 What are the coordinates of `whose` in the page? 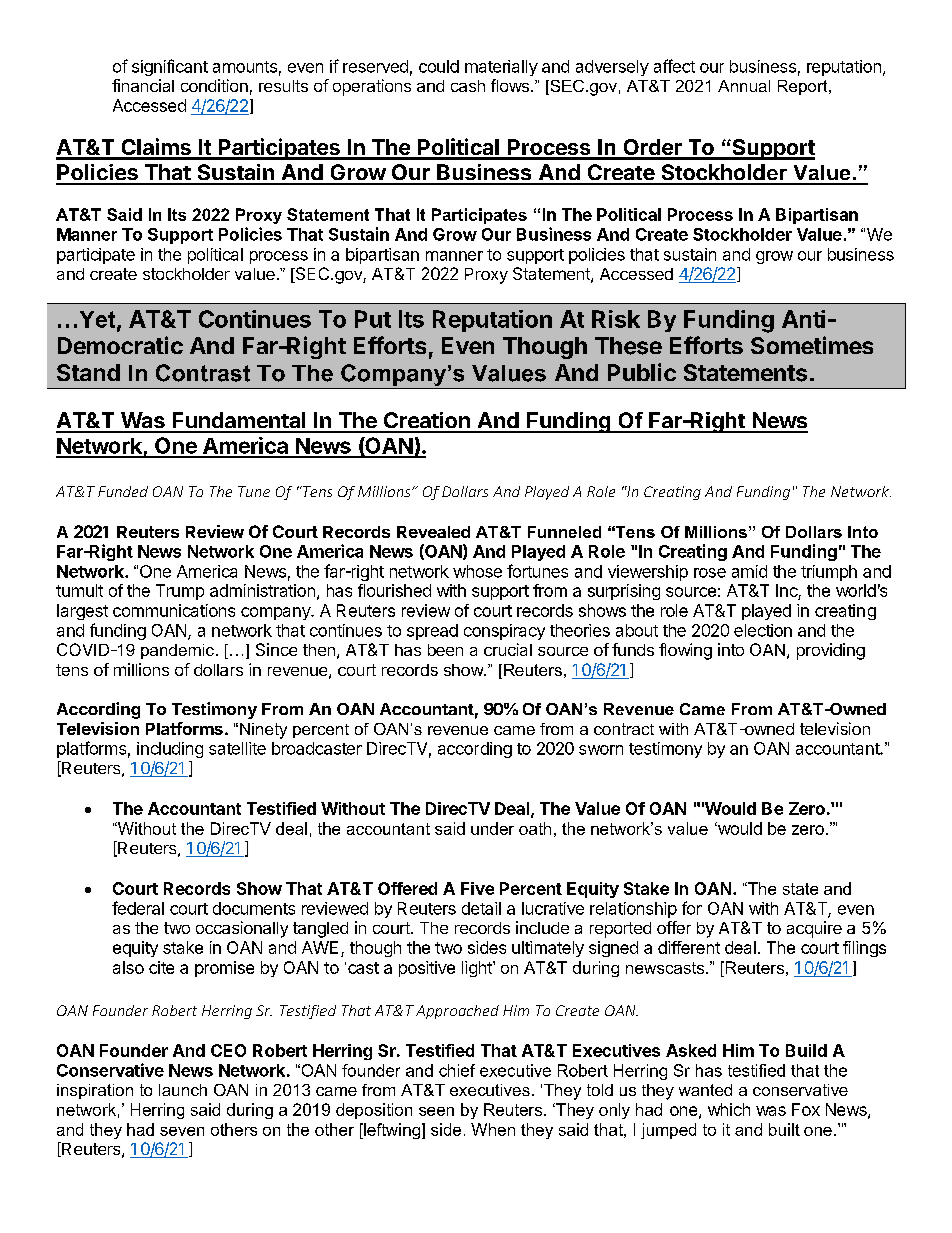 It's located at (477, 571).
